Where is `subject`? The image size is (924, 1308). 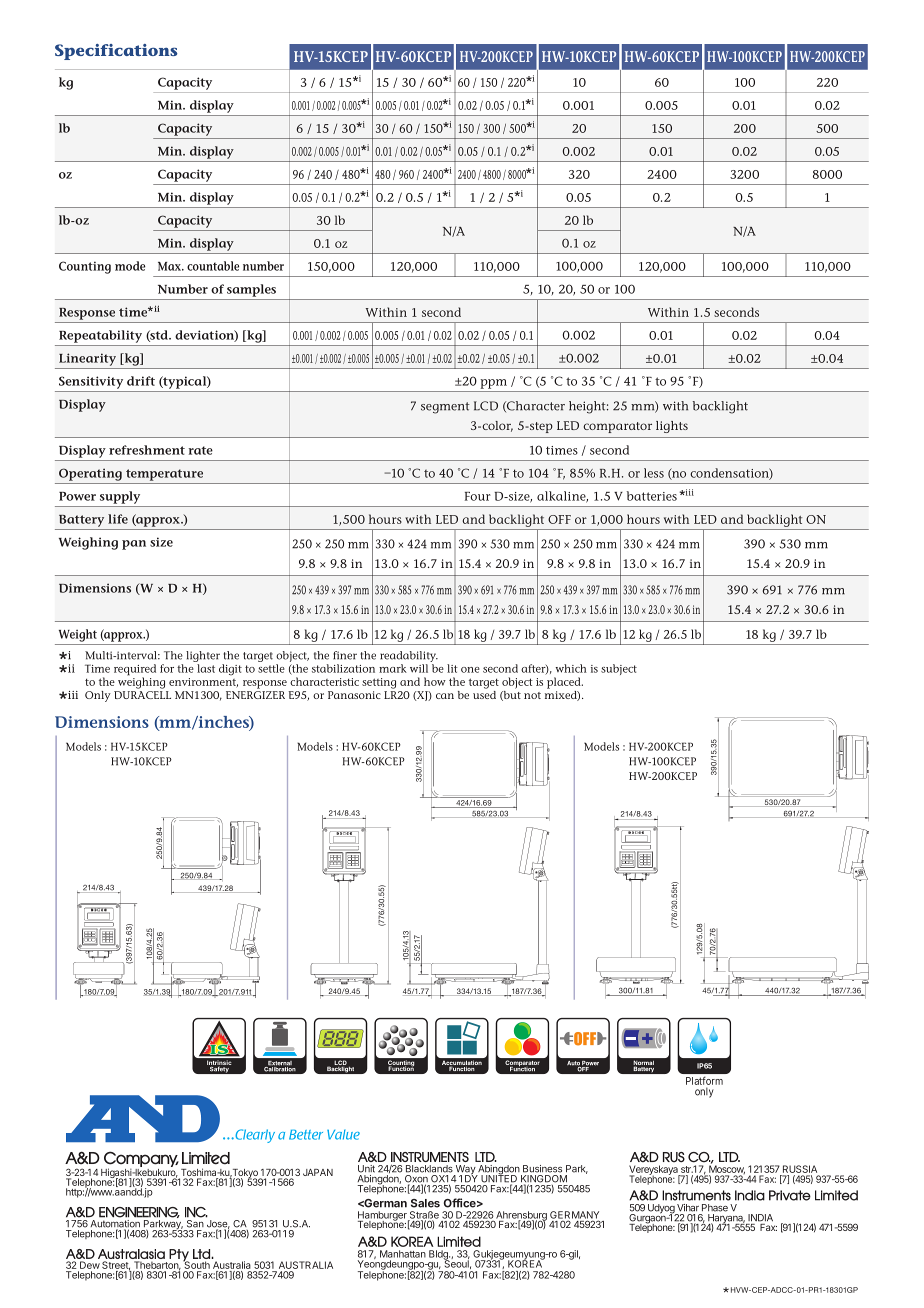
subject is located at coordinates (619, 669).
